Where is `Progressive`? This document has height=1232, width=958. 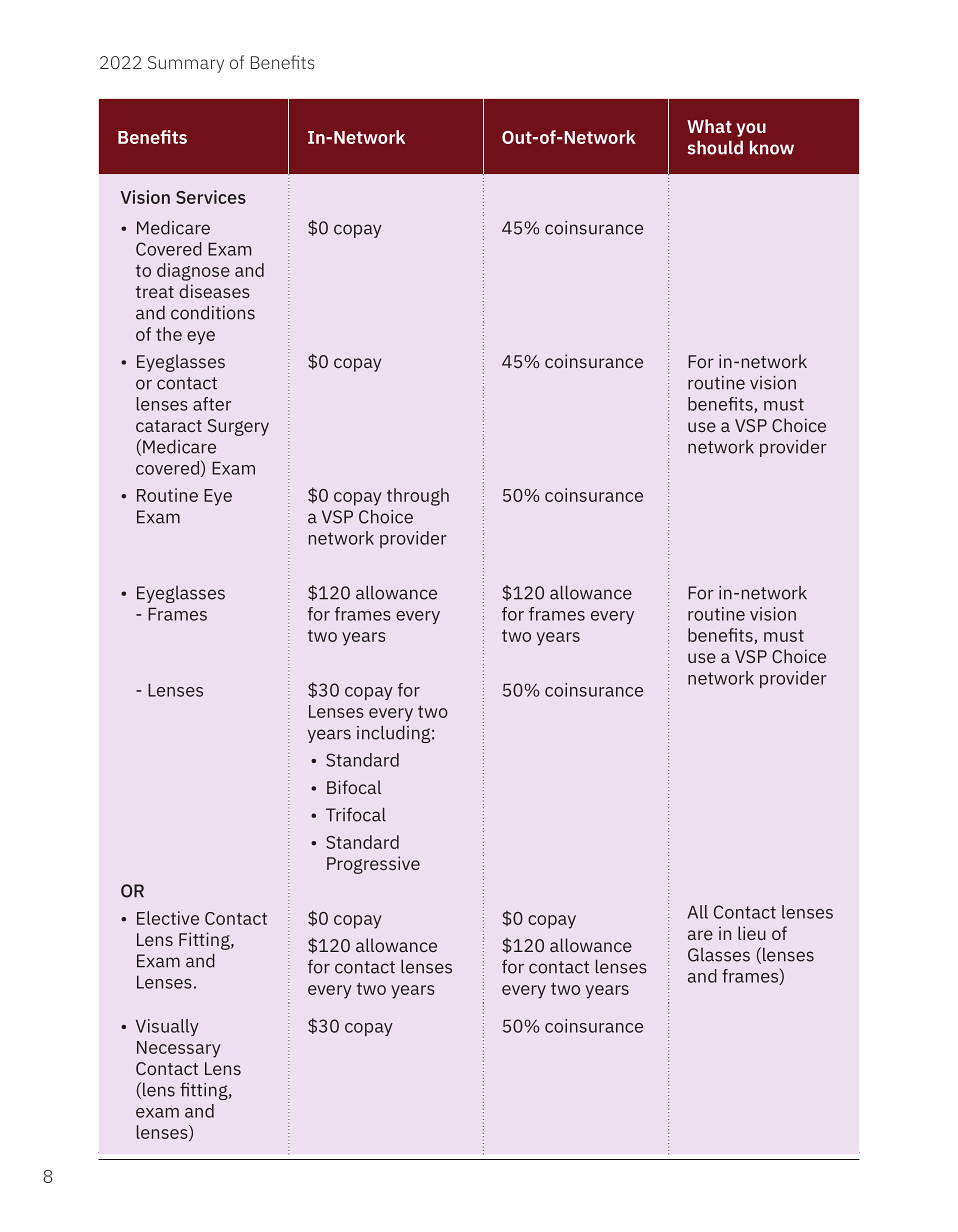
Progressive is located at coordinates (373, 865).
